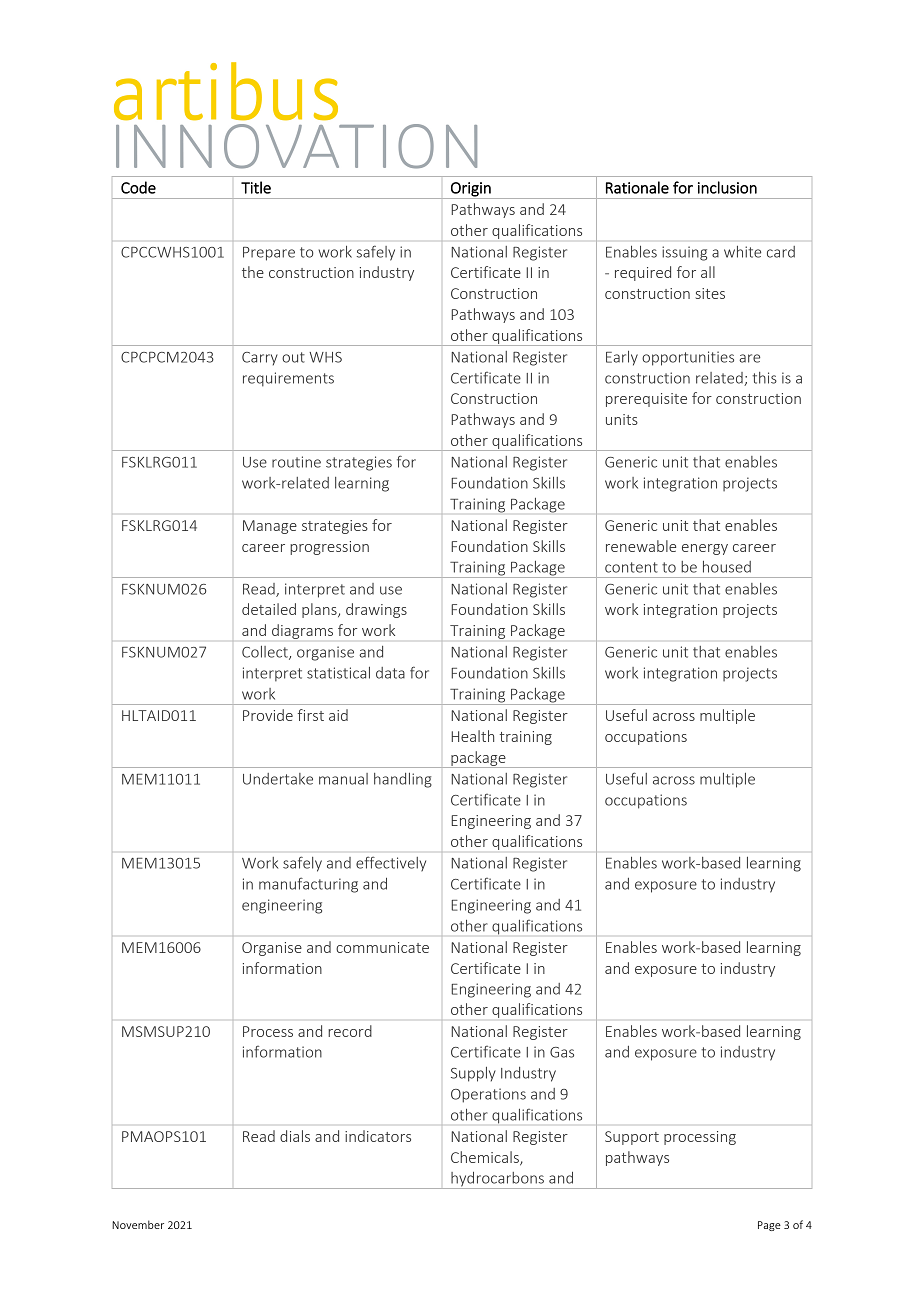 Image resolution: width=924 pixels, height=1308 pixels. Describe the element at coordinates (296, 462) in the image. I see `routine` at that location.
